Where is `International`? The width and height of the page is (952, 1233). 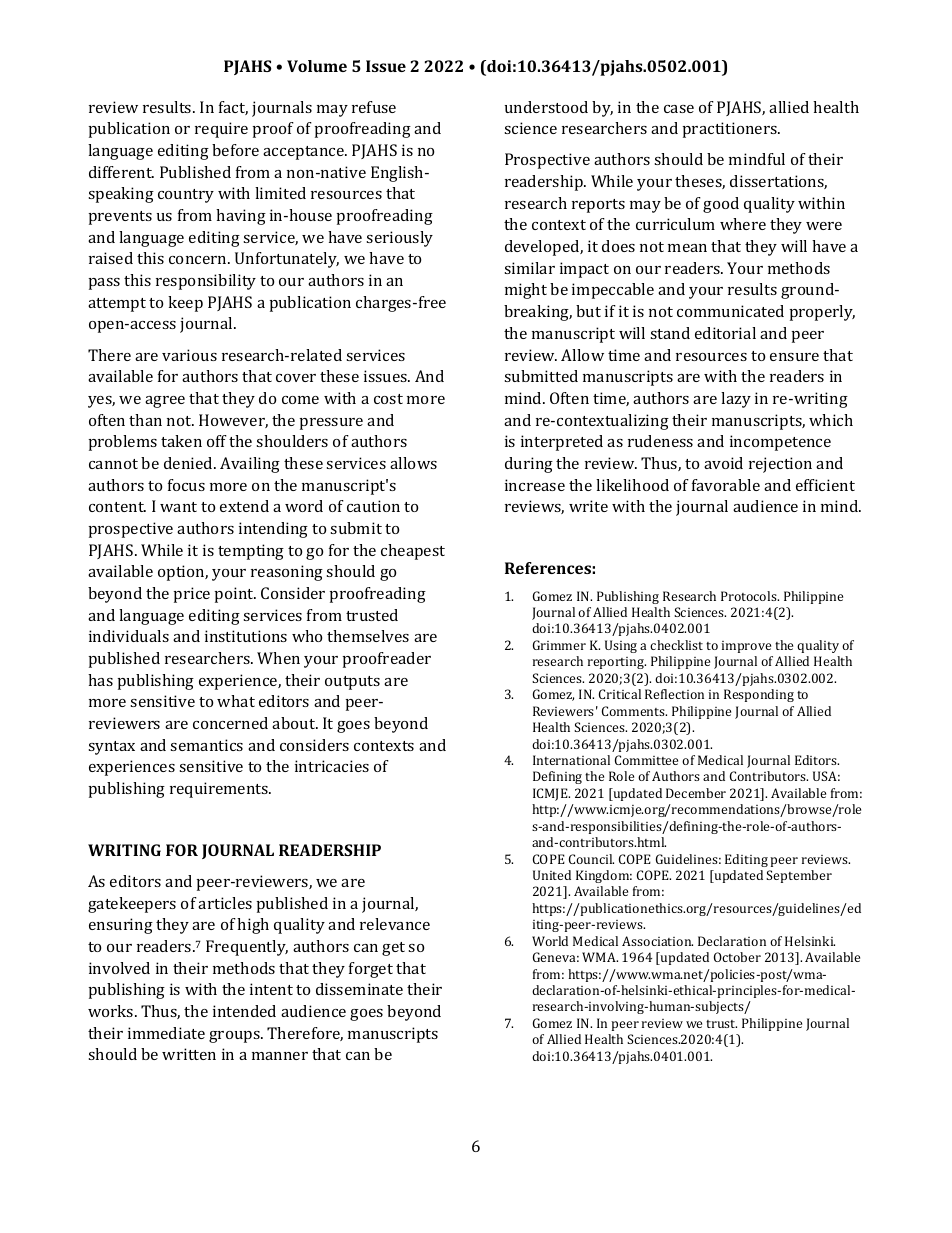
International is located at coordinates (571, 760).
